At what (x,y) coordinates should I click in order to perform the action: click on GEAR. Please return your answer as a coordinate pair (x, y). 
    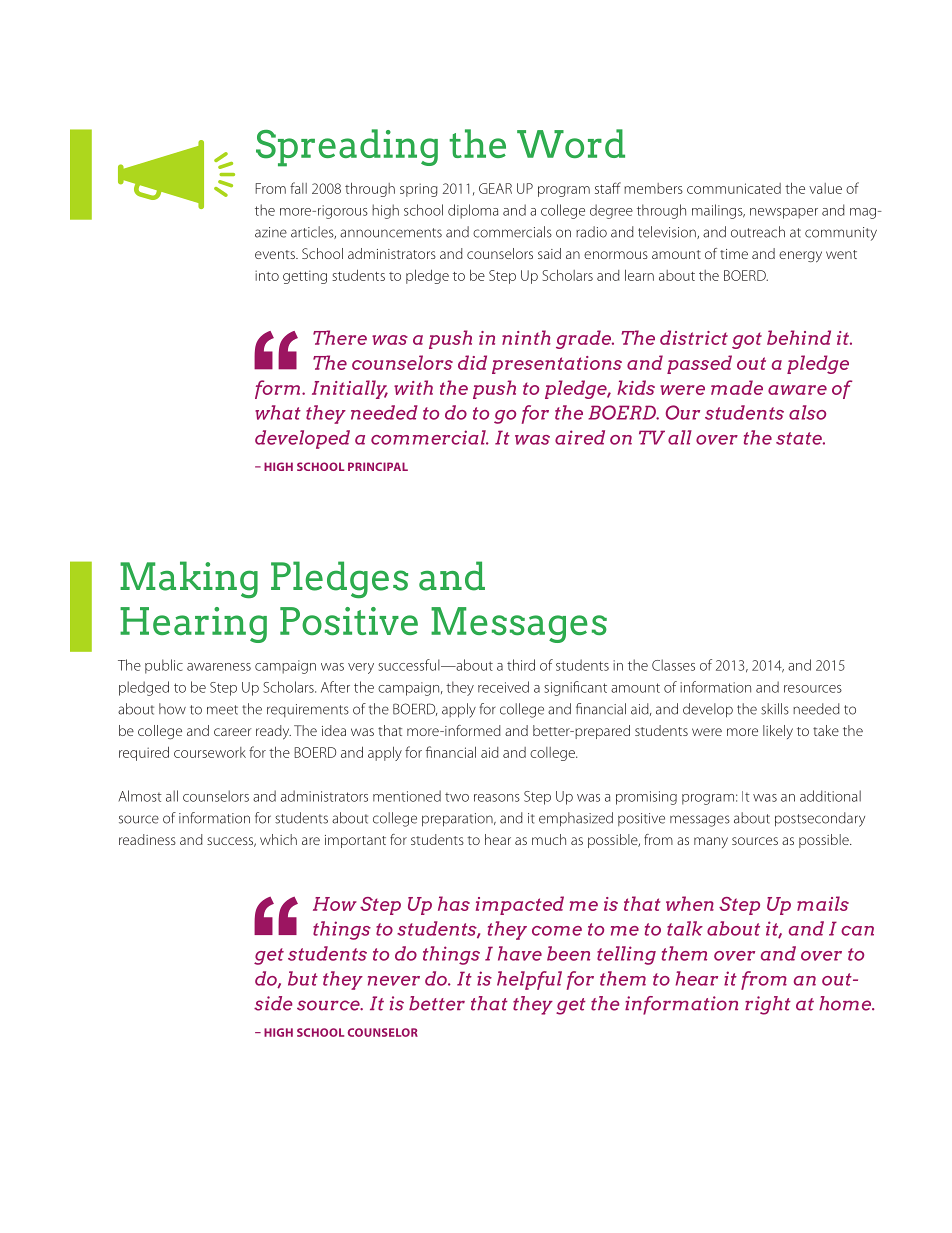
    Looking at the image, I should click on (495, 188).
